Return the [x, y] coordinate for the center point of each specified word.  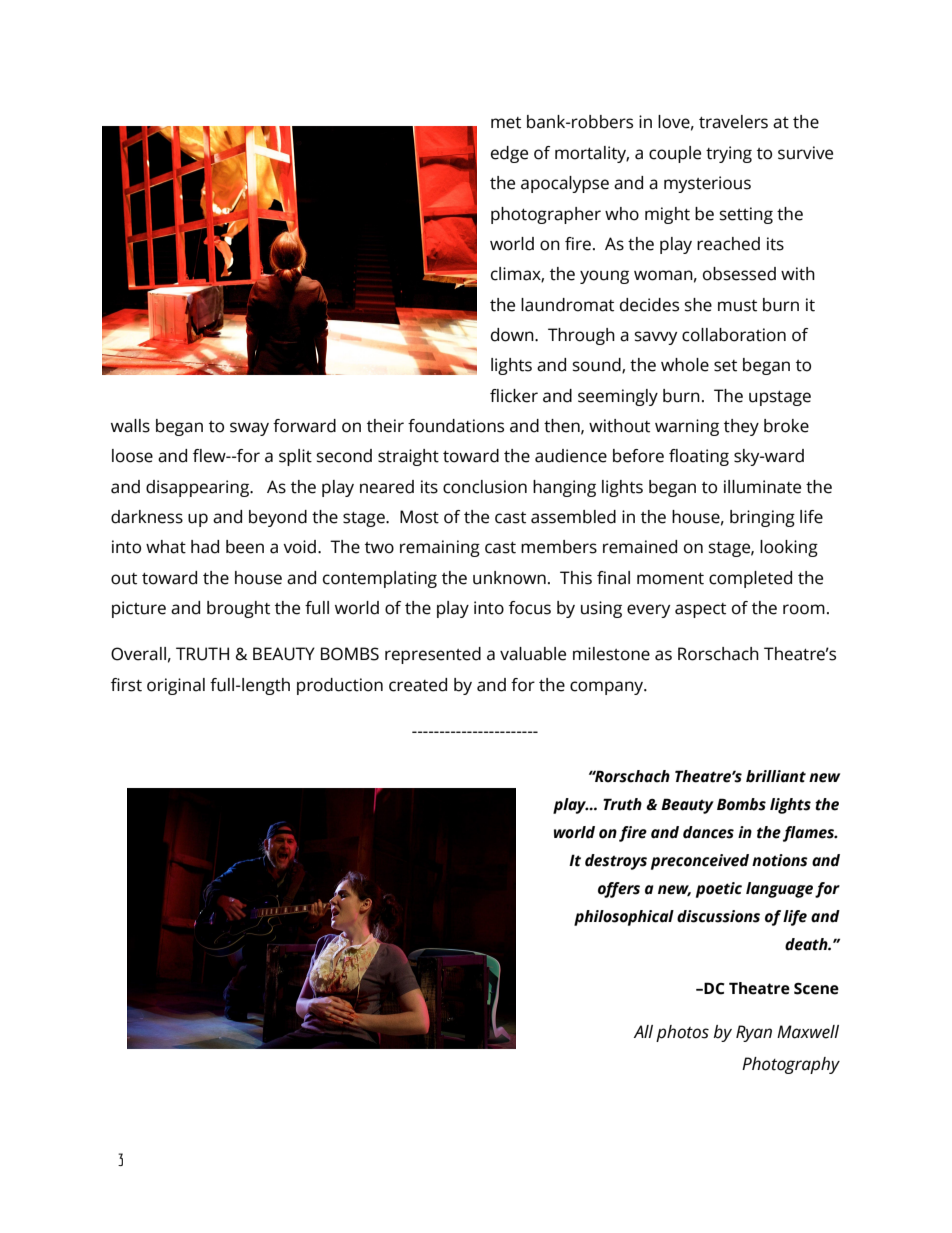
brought [238, 609]
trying [729, 154]
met [506, 123]
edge [509, 154]
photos [682, 1033]
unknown [509, 578]
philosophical [624, 918]
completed [750, 579]
